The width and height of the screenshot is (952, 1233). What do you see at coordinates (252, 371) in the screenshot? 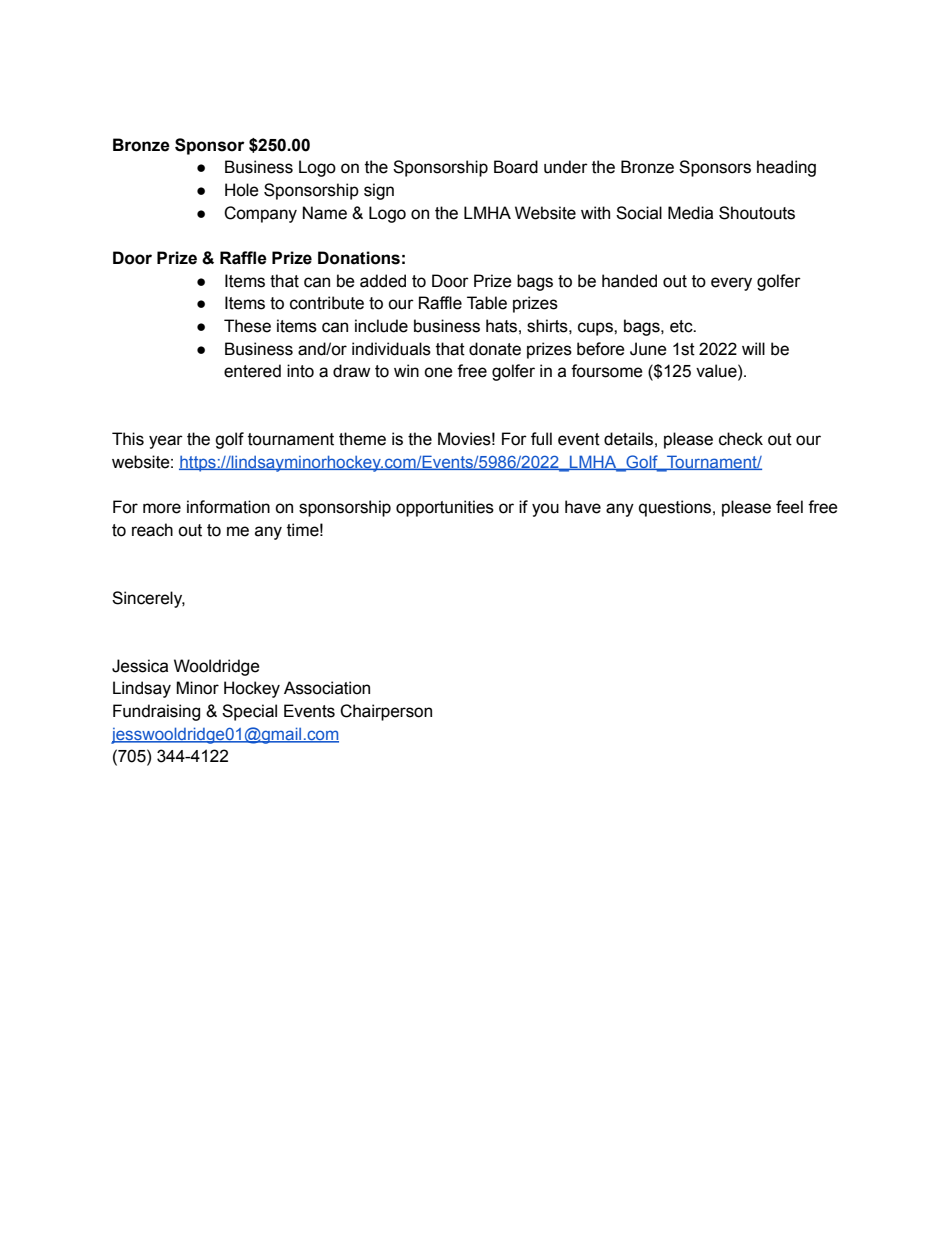
I see `entered` at bounding box center [252, 371].
